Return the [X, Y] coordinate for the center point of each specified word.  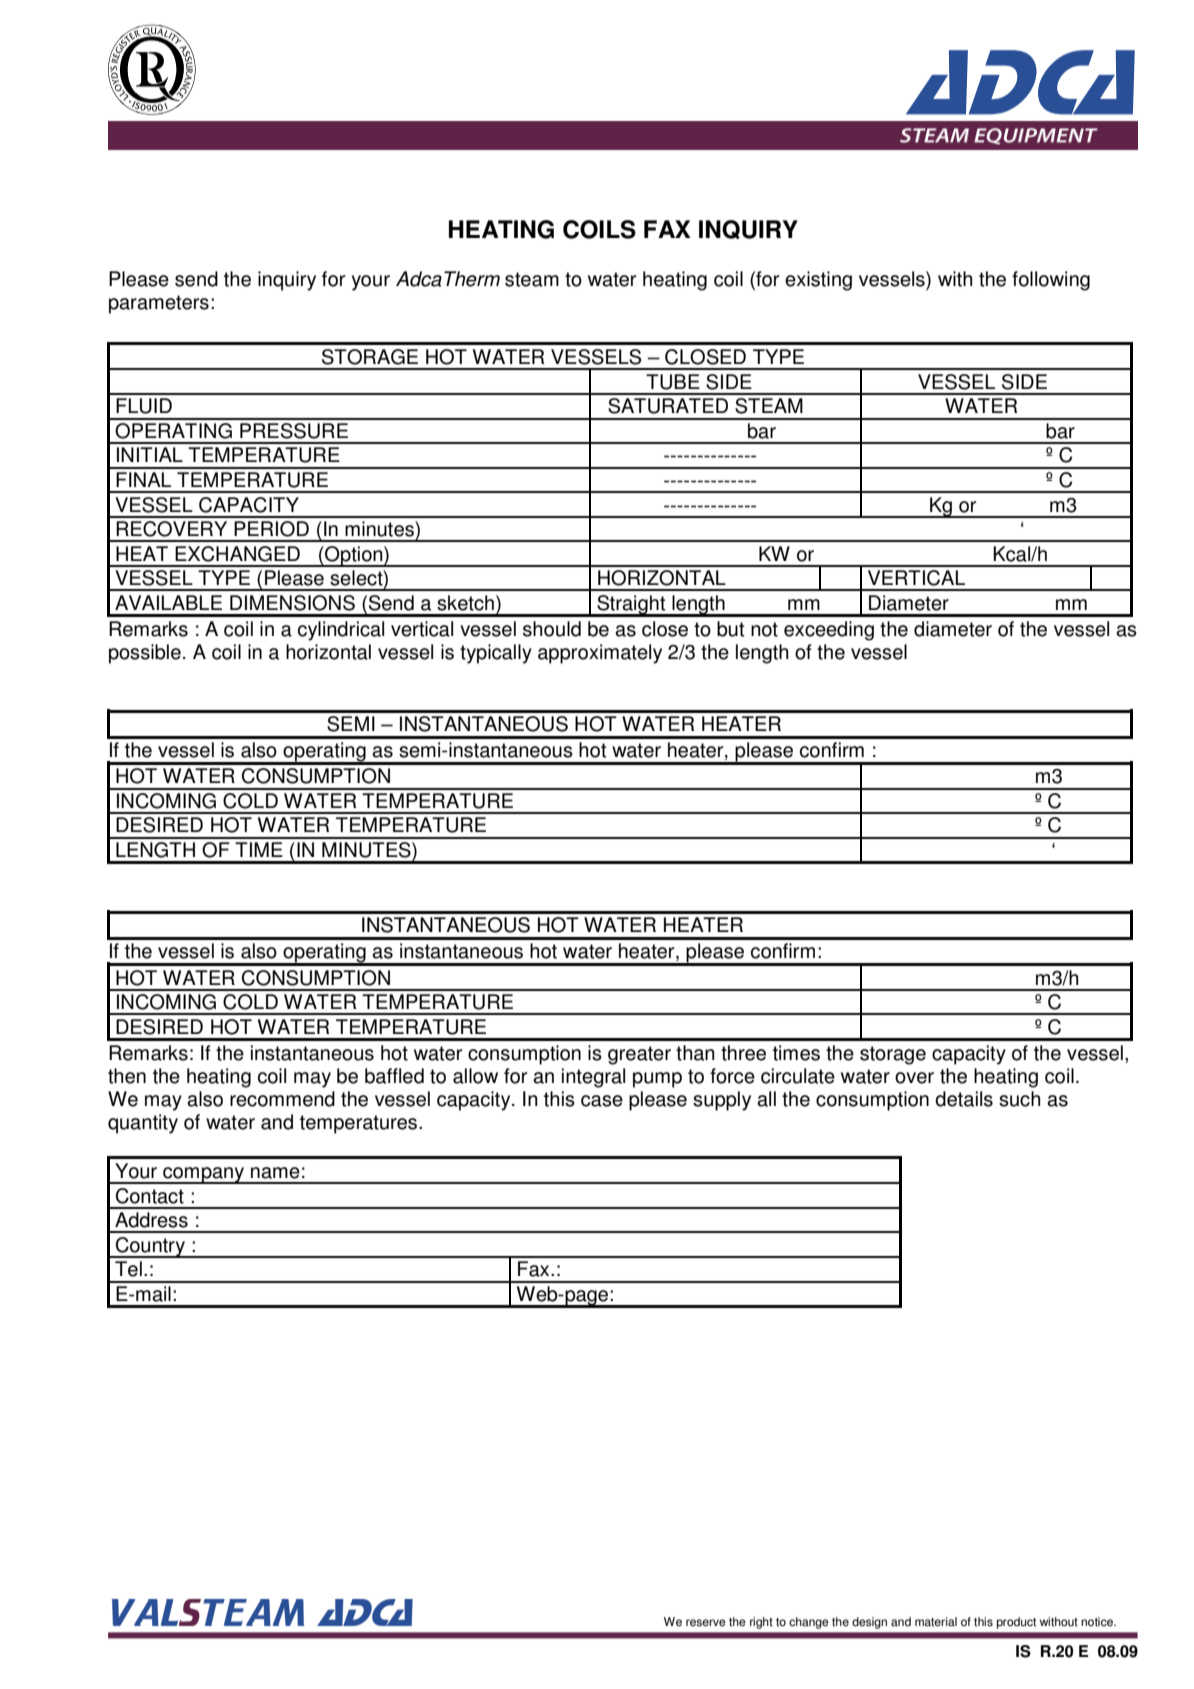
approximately [600, 654]
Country [151, 1247]
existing [818, 281]
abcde [152, 69]
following [1051, 281]
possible [145, 654]
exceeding [829, 631]
